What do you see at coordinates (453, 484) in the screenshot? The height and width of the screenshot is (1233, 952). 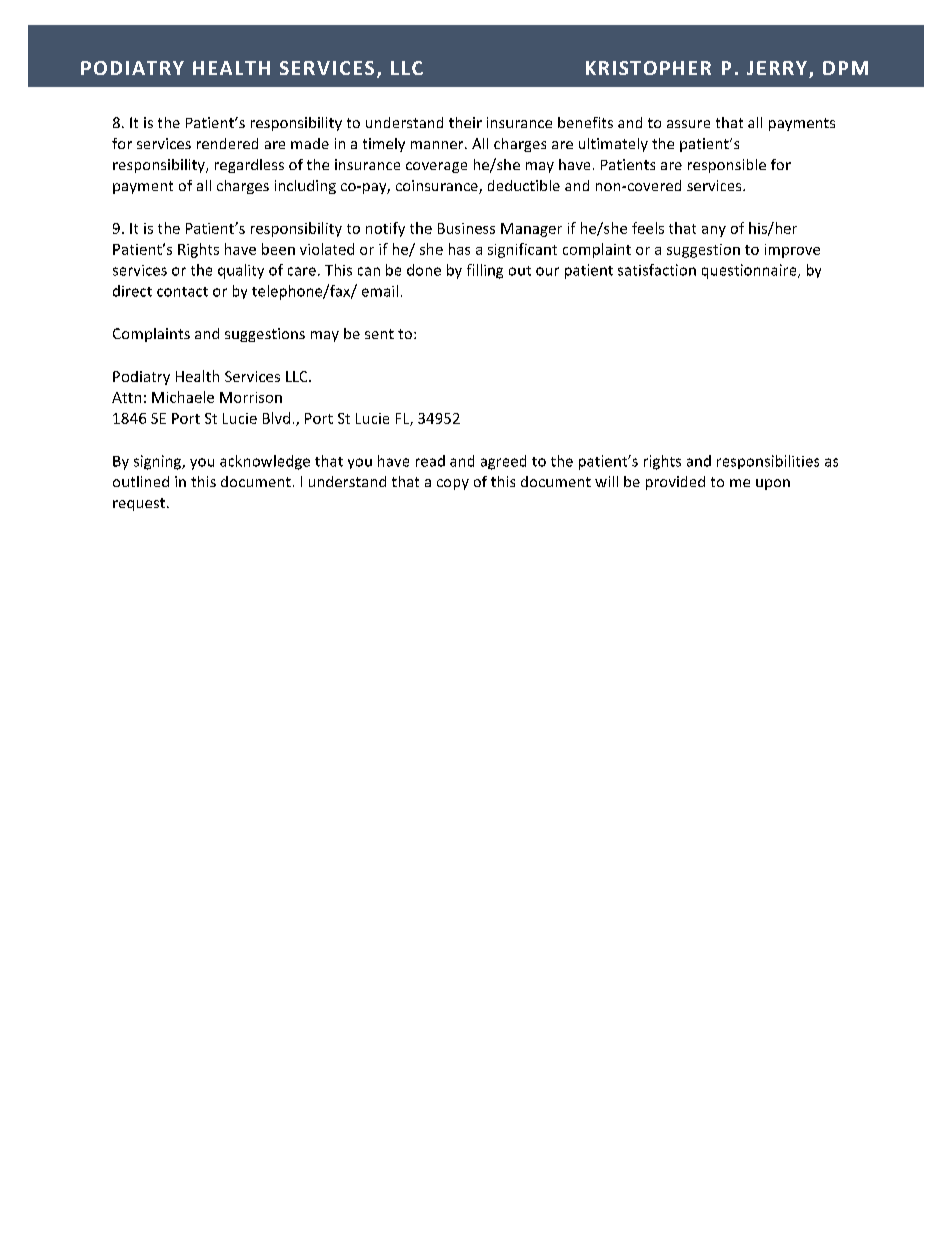 I see `copy` at bounding box center [453, 484].
